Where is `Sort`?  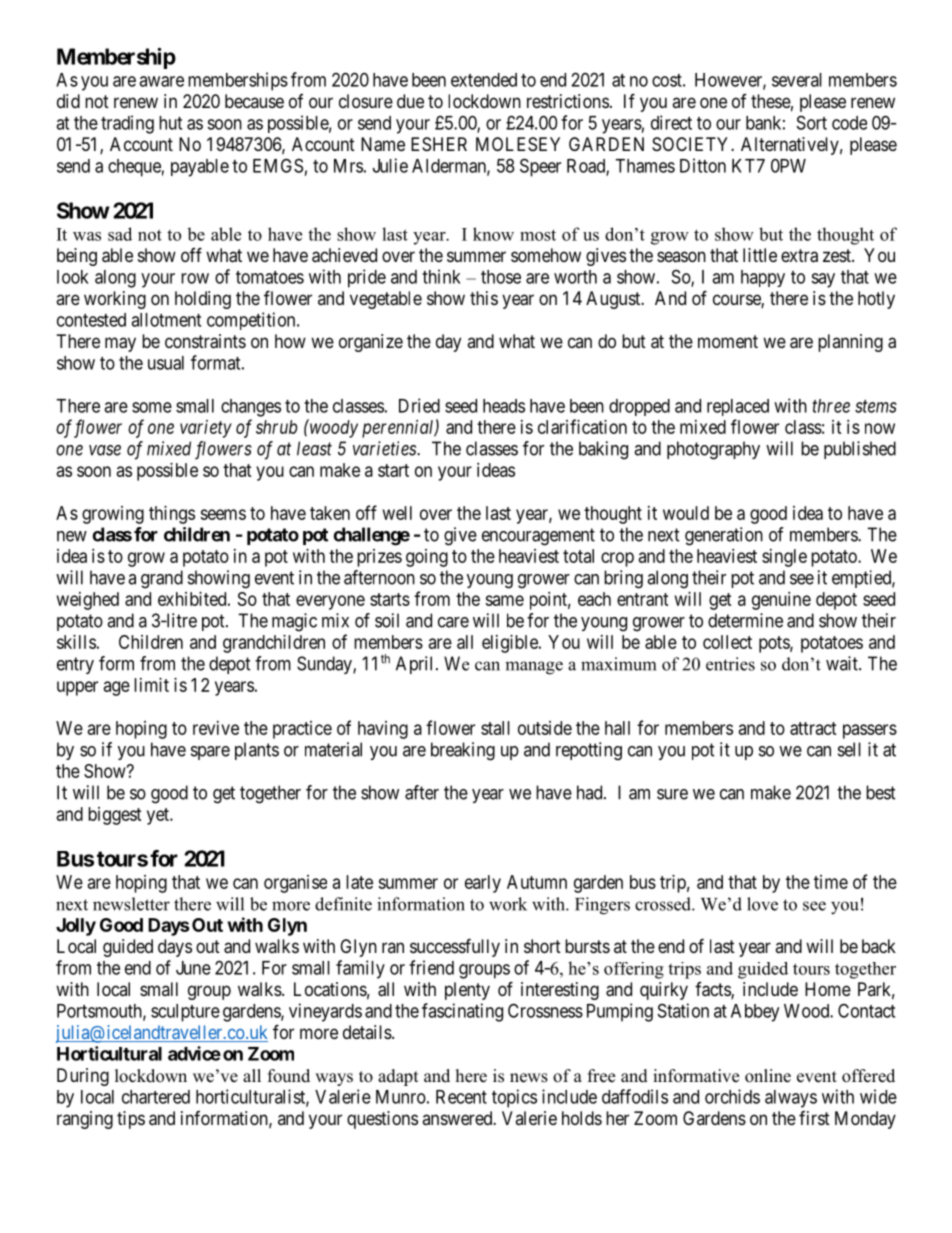
Sort is located at coordinates (812, 122).
